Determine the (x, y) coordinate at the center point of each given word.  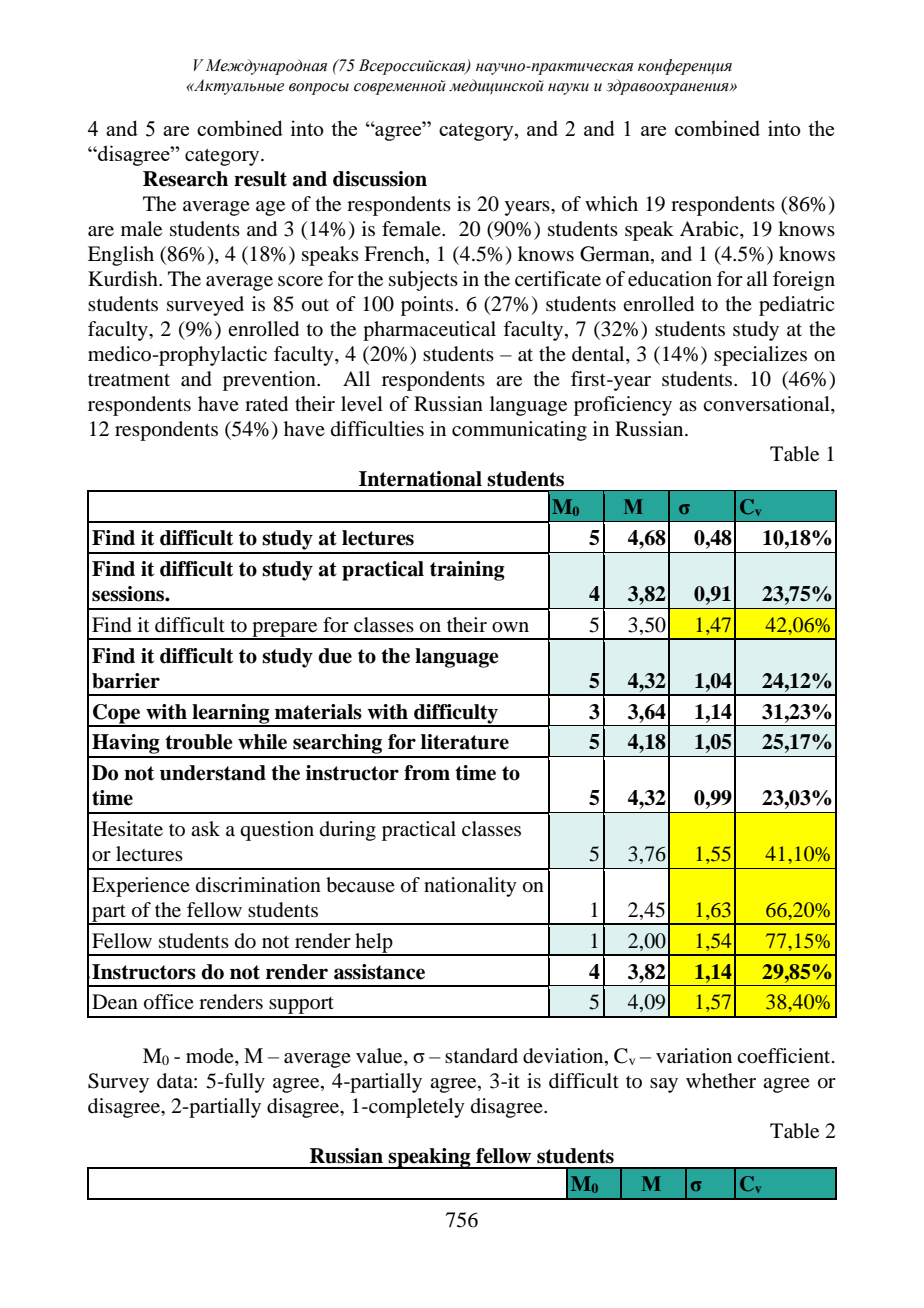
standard (481, 1056)
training (467, 571)
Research (185, 179)
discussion (380, 179)
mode (211, 1057)
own (510, 627)
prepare (285, 630)
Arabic (710, 229)
